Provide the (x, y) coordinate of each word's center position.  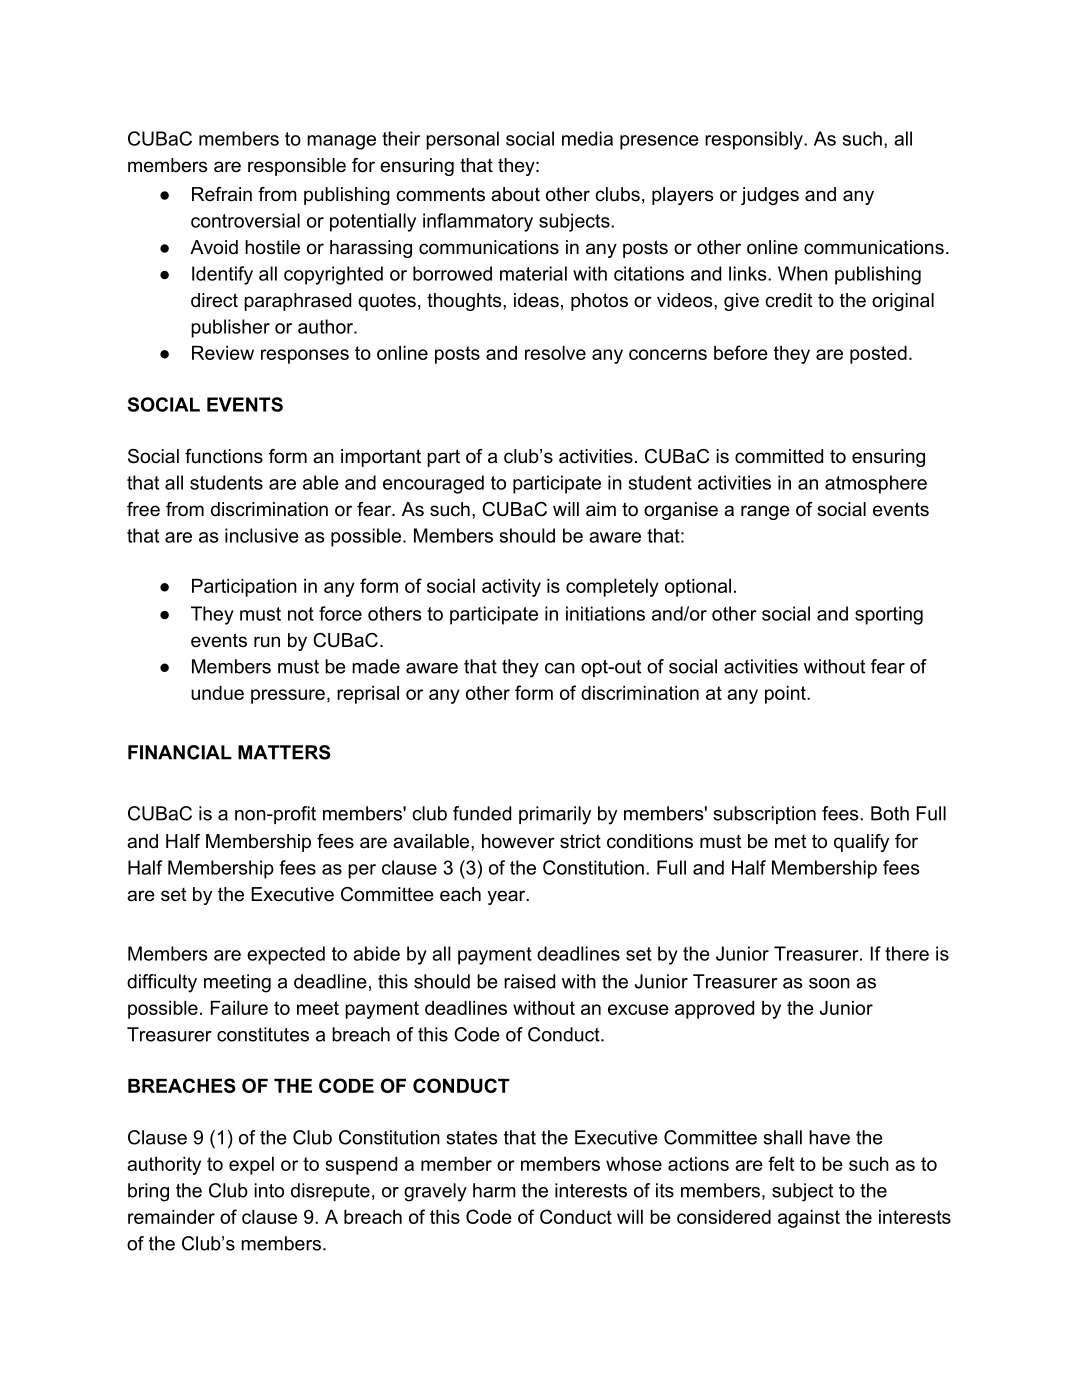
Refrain (222, 194)
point (786, 695)
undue (217, 693)
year (507, 897)
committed (779, 456)
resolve (555, 353)
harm (494, 1190)
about (515, 194)
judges (770, 196)
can (560, 668)
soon (829, 983)
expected (286, 955)
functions (224, 456)
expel (251, 1166)
